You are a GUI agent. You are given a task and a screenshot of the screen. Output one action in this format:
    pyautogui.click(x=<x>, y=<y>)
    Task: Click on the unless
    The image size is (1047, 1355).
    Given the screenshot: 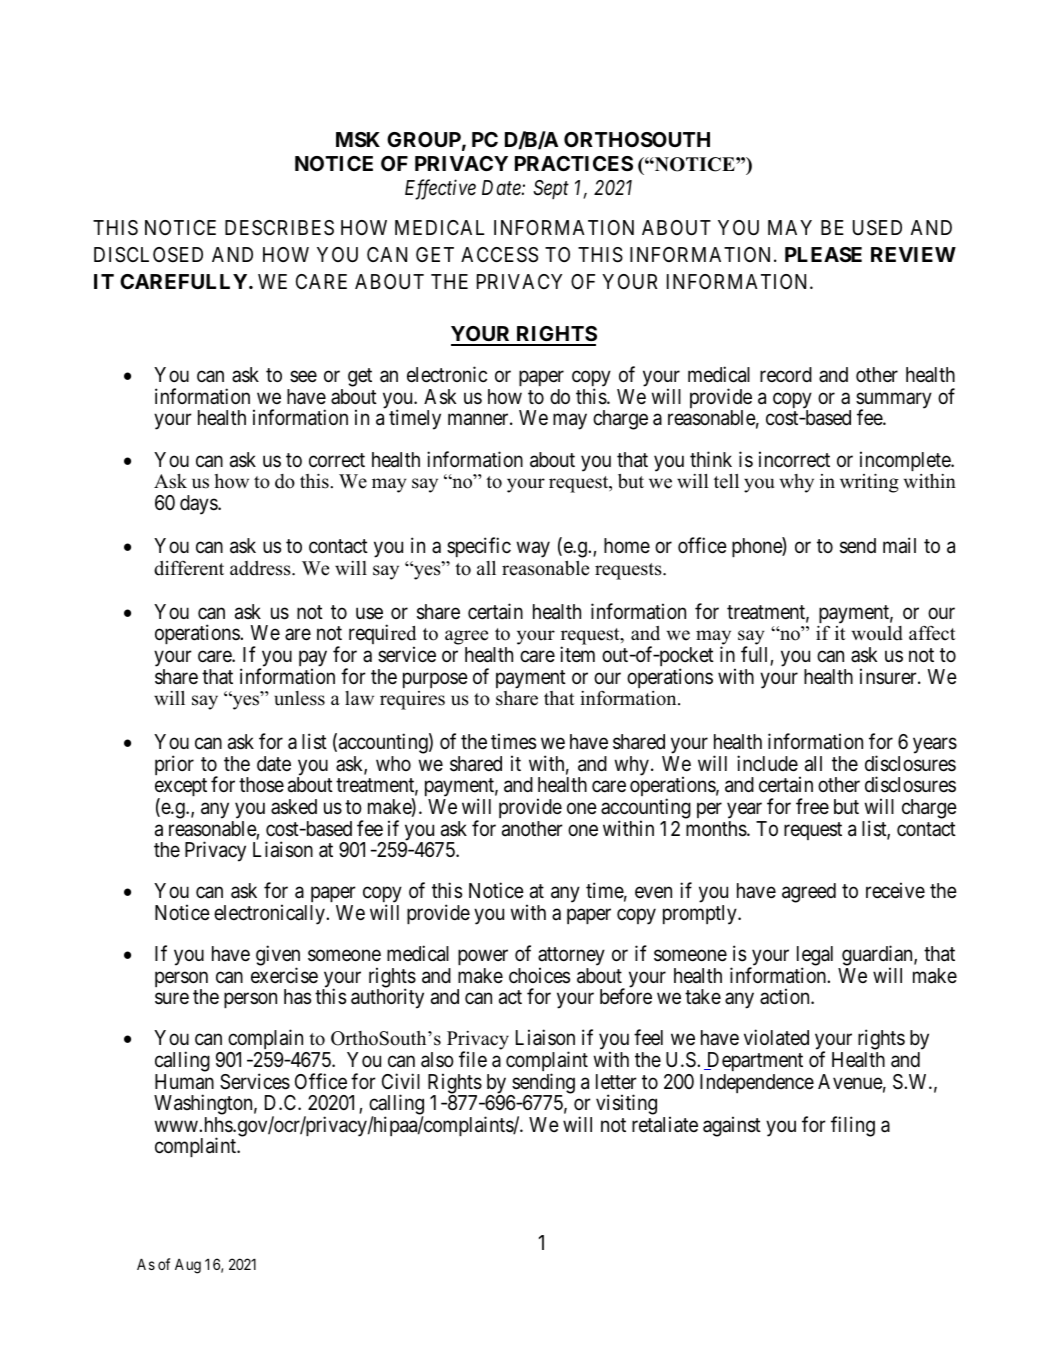 What is the action you would take?
    pyautogui.click(x=299, y=698)
